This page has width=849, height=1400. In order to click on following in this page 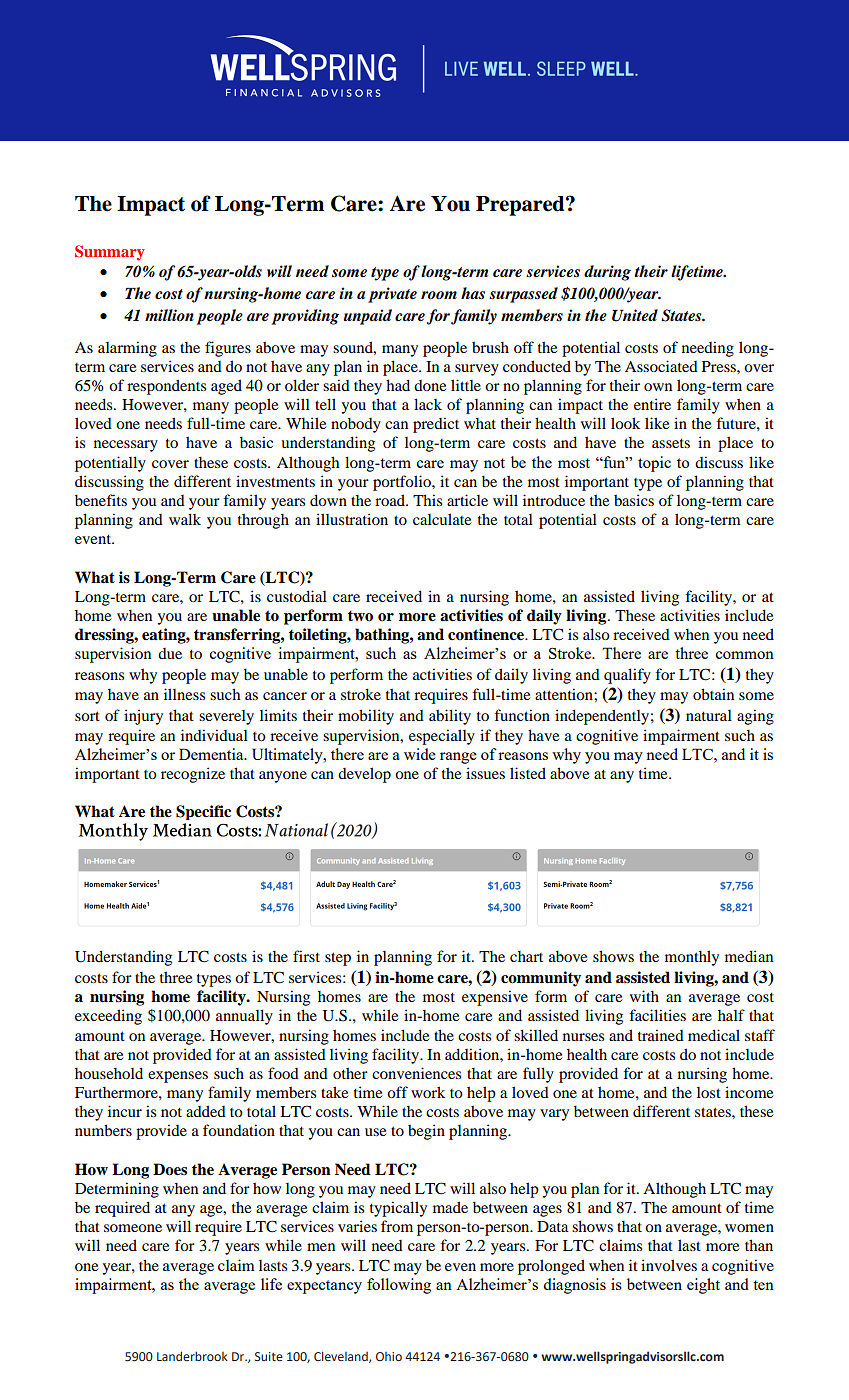, I will do `click(399, 1286)`.
